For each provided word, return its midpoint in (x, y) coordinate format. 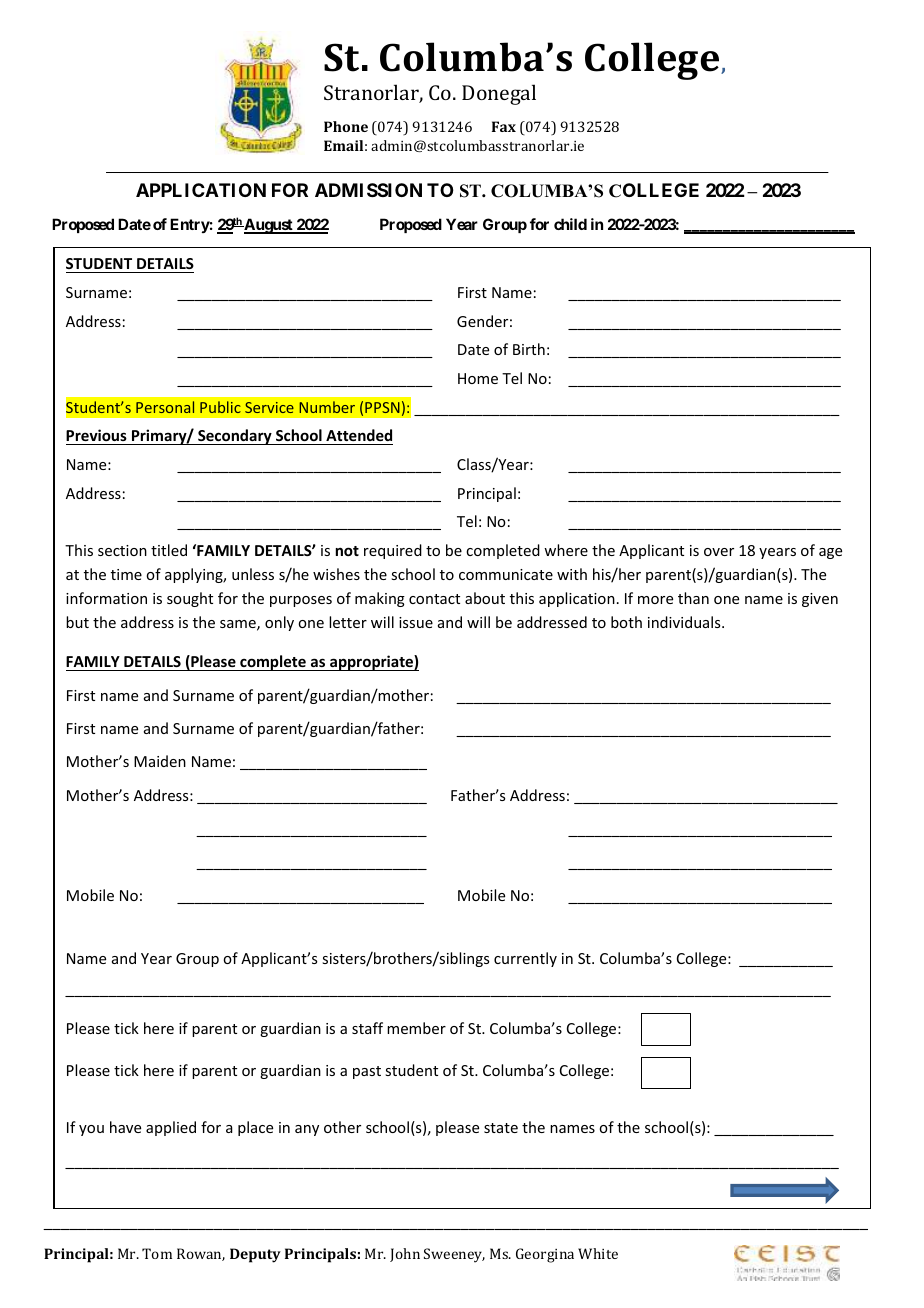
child (570, 224)
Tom (157, 1253)
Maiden (160, 761)
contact (434, 599)
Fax (504, 126)
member (416, 1028)
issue (416, 622)
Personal (165, 407)
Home (478, 378)
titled (169, 550)
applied (171, 1128)
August (268, 226)
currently (525, 959)
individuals (685, 622)
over (719, 552)
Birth (529, 349)
